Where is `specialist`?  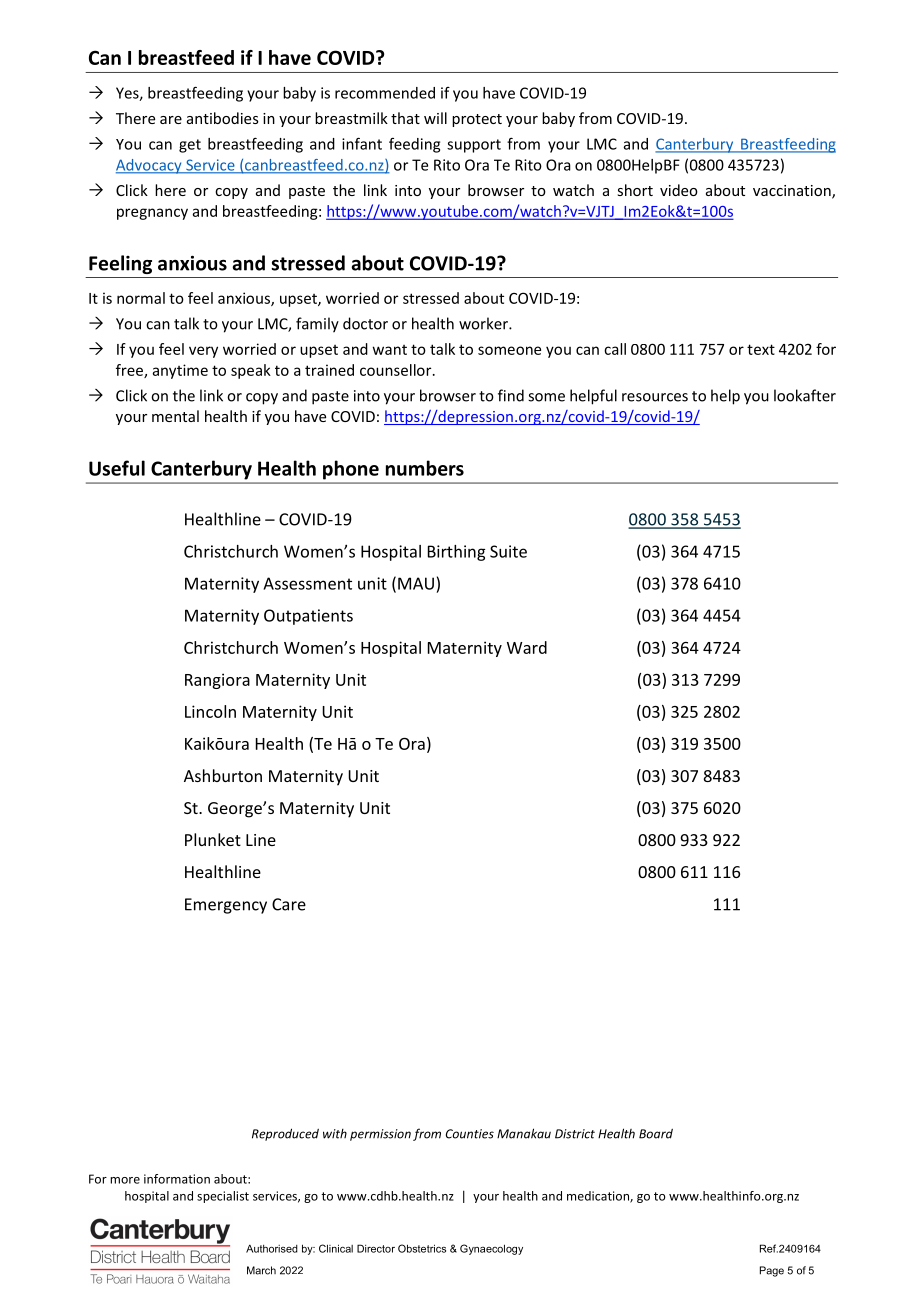 specialist is located at coordinates (223, 1197).
